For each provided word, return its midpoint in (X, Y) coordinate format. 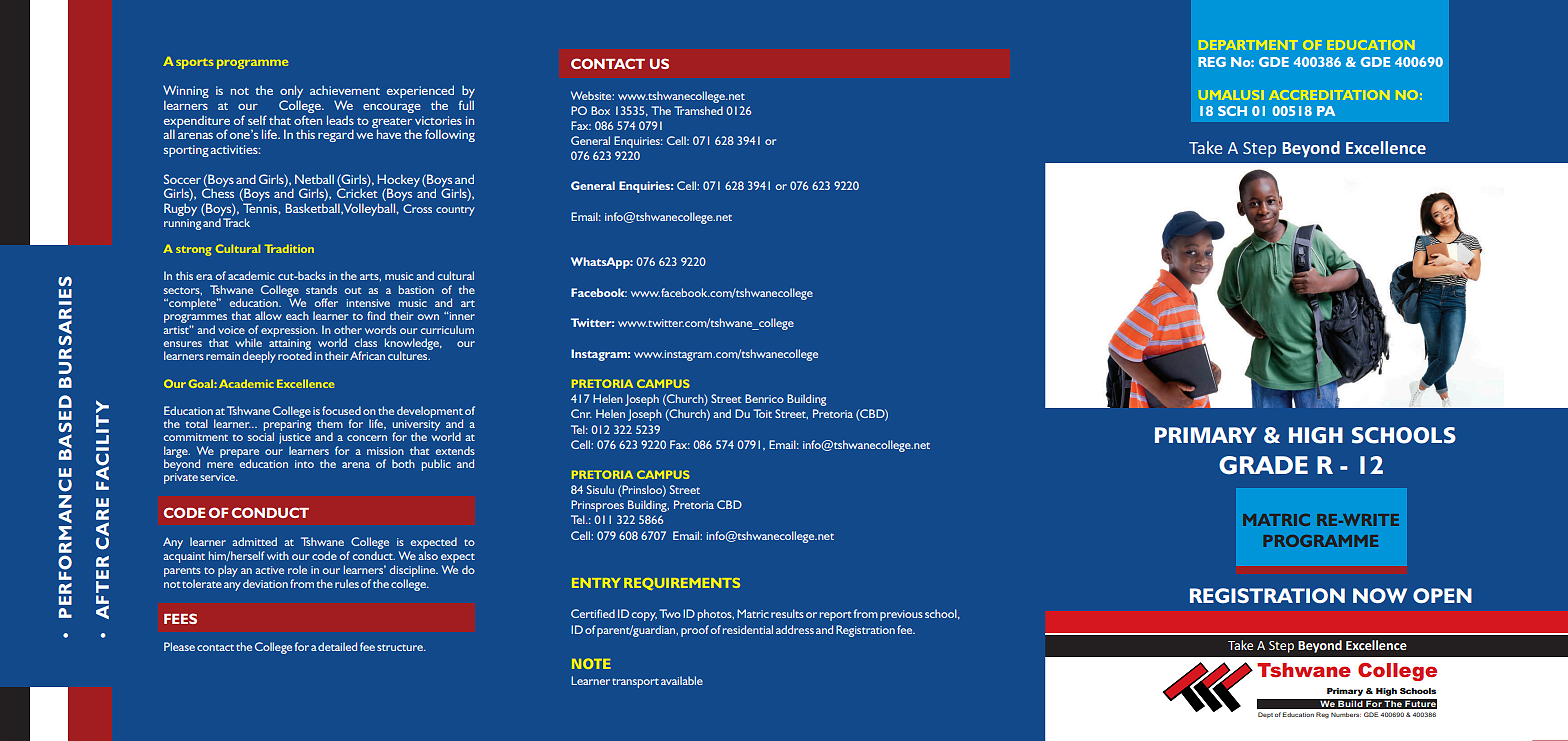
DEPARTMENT (1249, 45)
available (682, 680)
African (367, 355)
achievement (345, 90)
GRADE (1263, 465)
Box (600, 110)
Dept (1265, 715)
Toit (762, 413)
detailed (337, 646)
